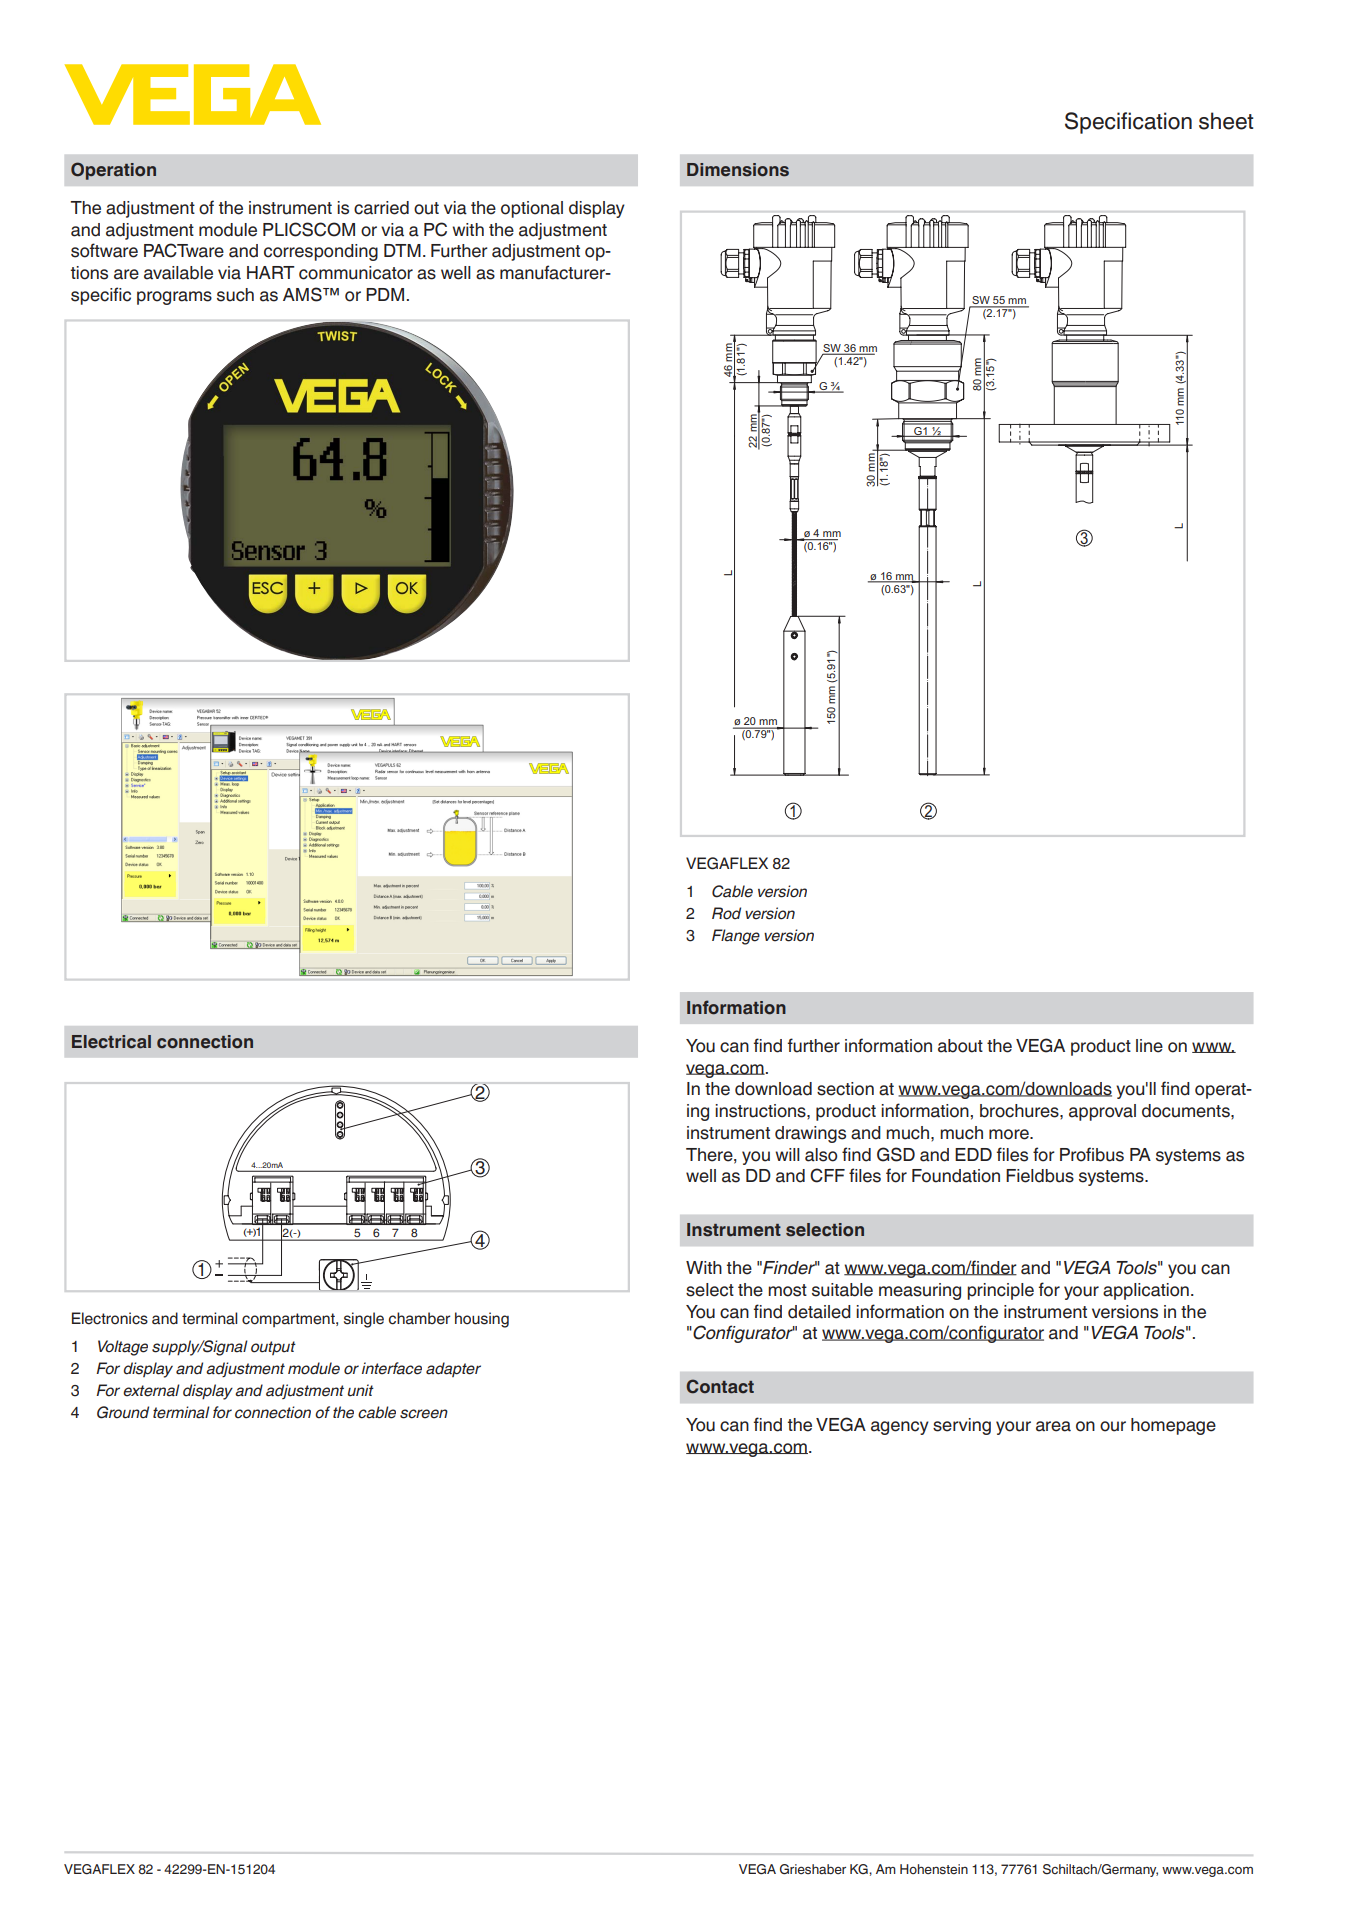  I want to click on Flange, so click(736, 937).
